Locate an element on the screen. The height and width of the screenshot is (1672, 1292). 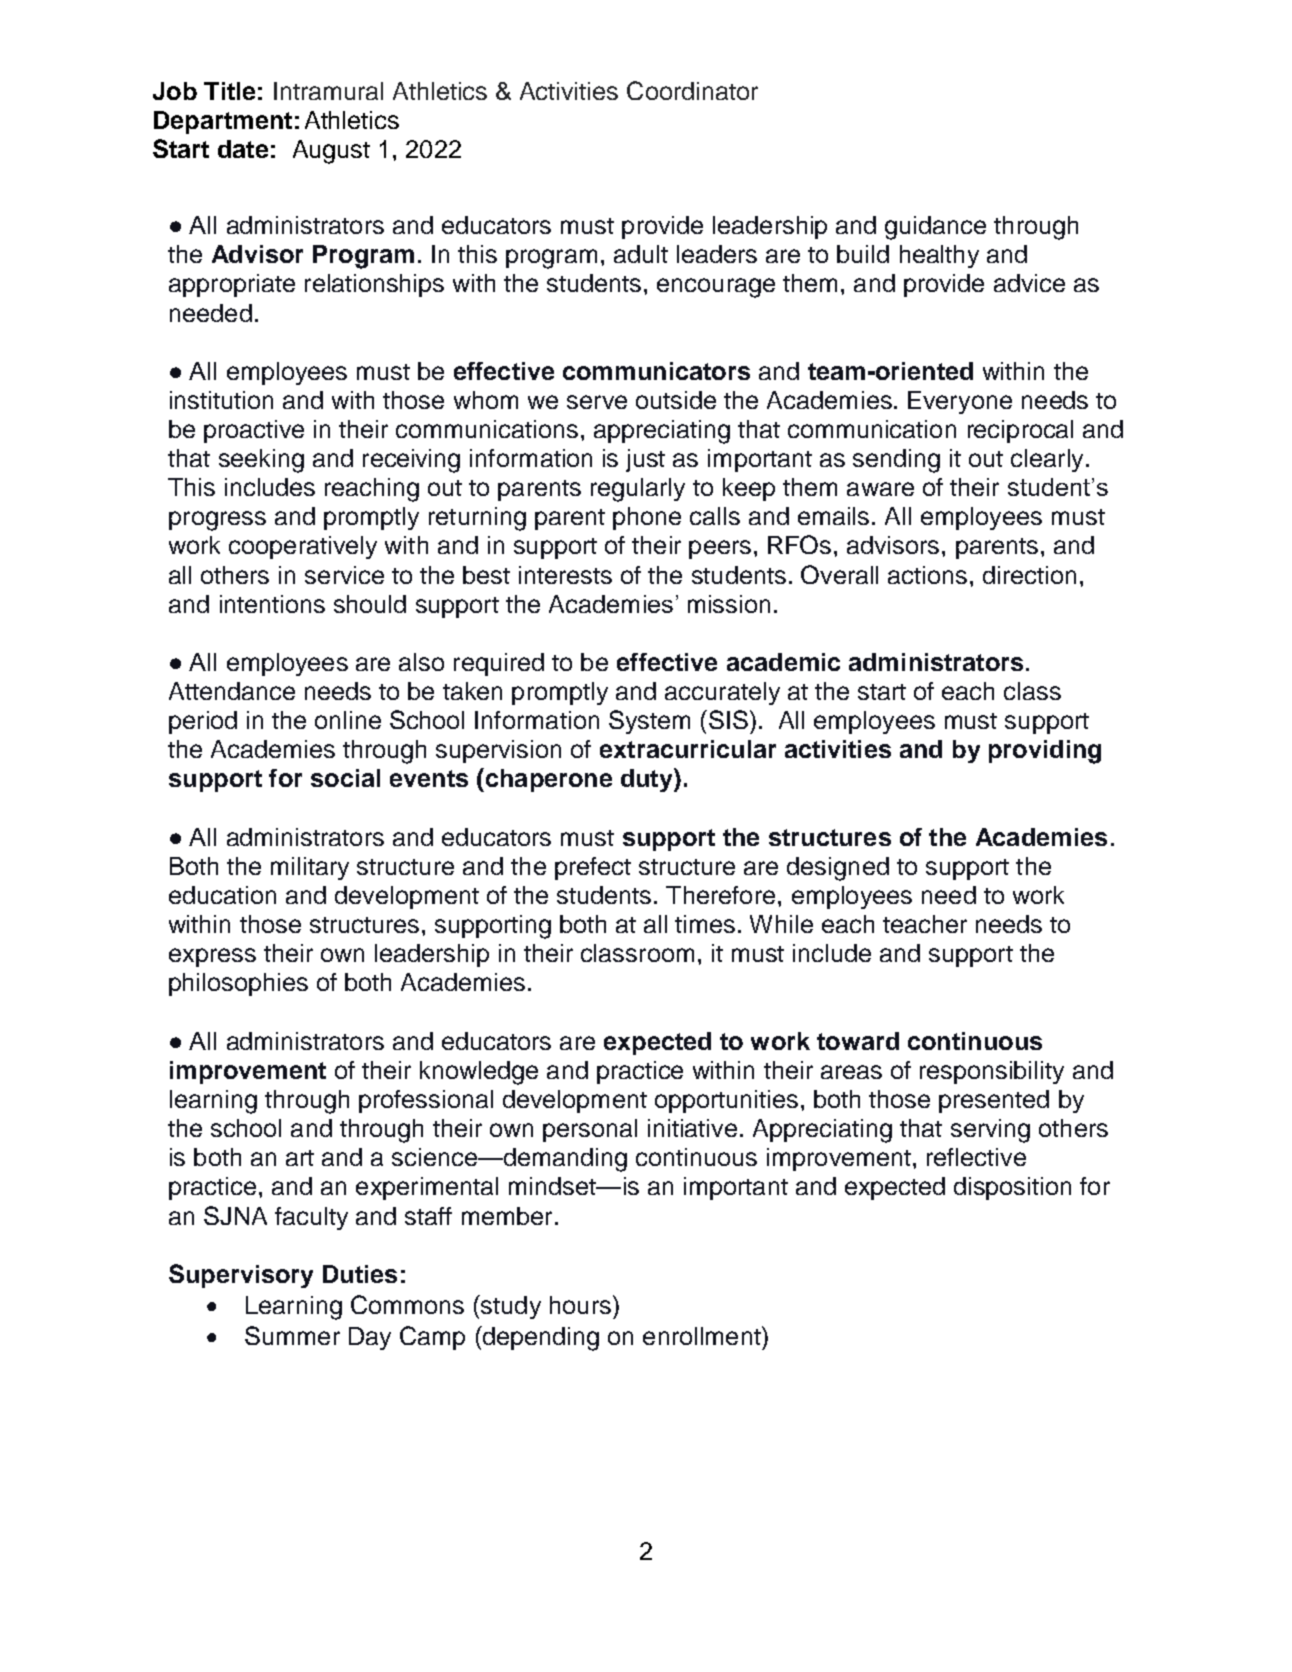
Attendance is located at coordinates (232, 691).
